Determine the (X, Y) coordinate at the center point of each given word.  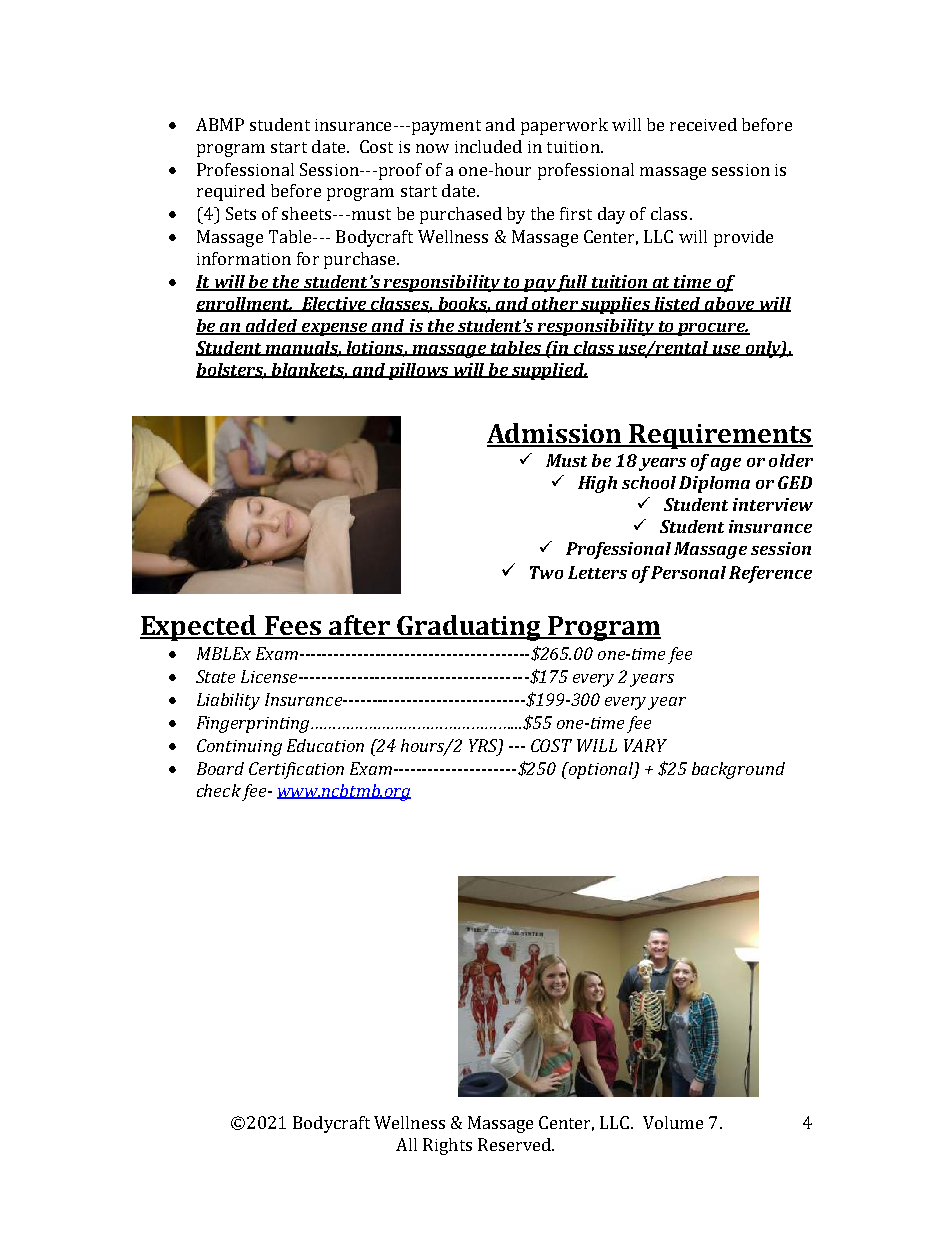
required (231, 192)
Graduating (469, 628)
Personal (688, 572)
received (703, 124)
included (488, 146)
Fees (293, 627)
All (406, 1144)
